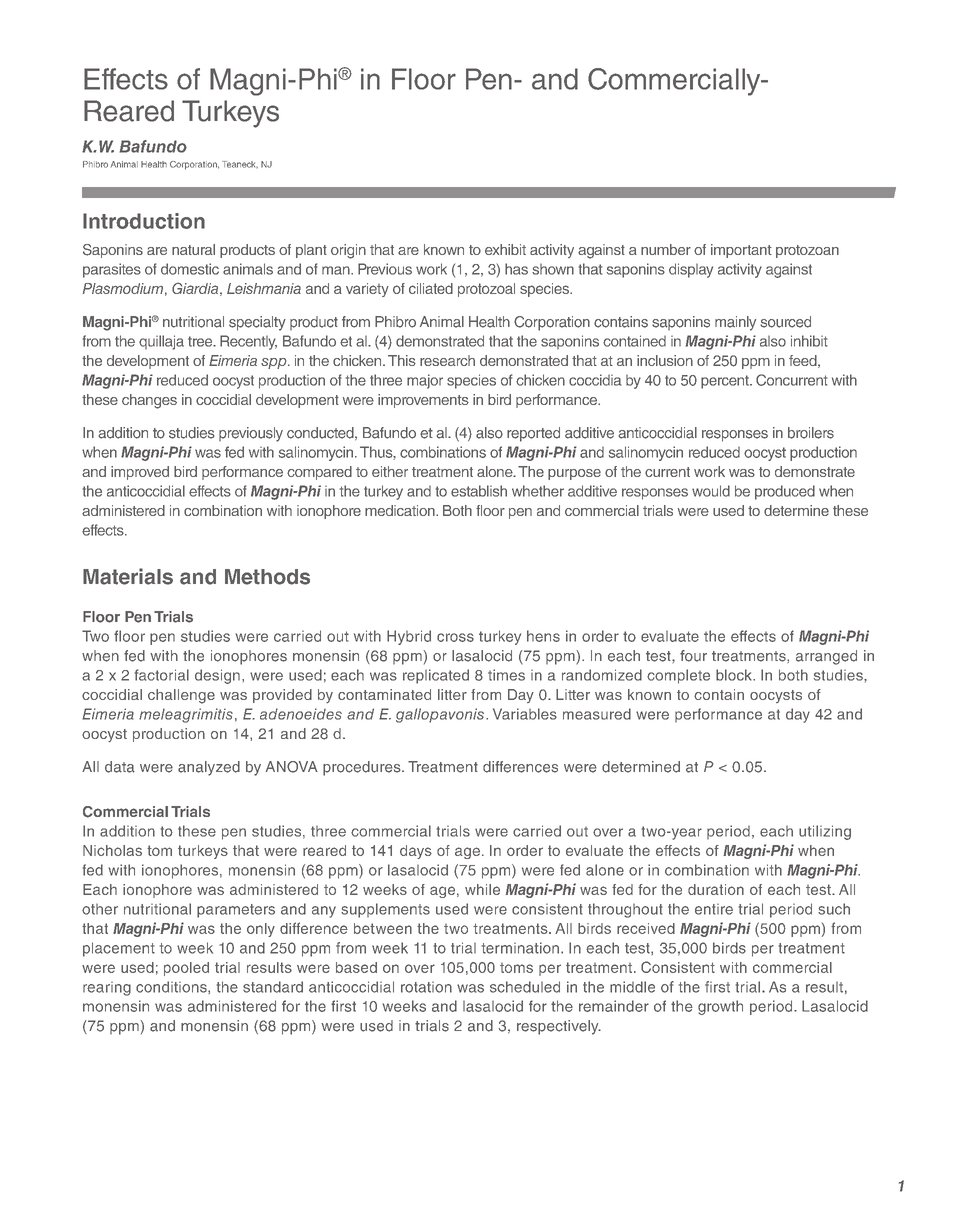  I want to click on exhibit, so click(505, 249).
